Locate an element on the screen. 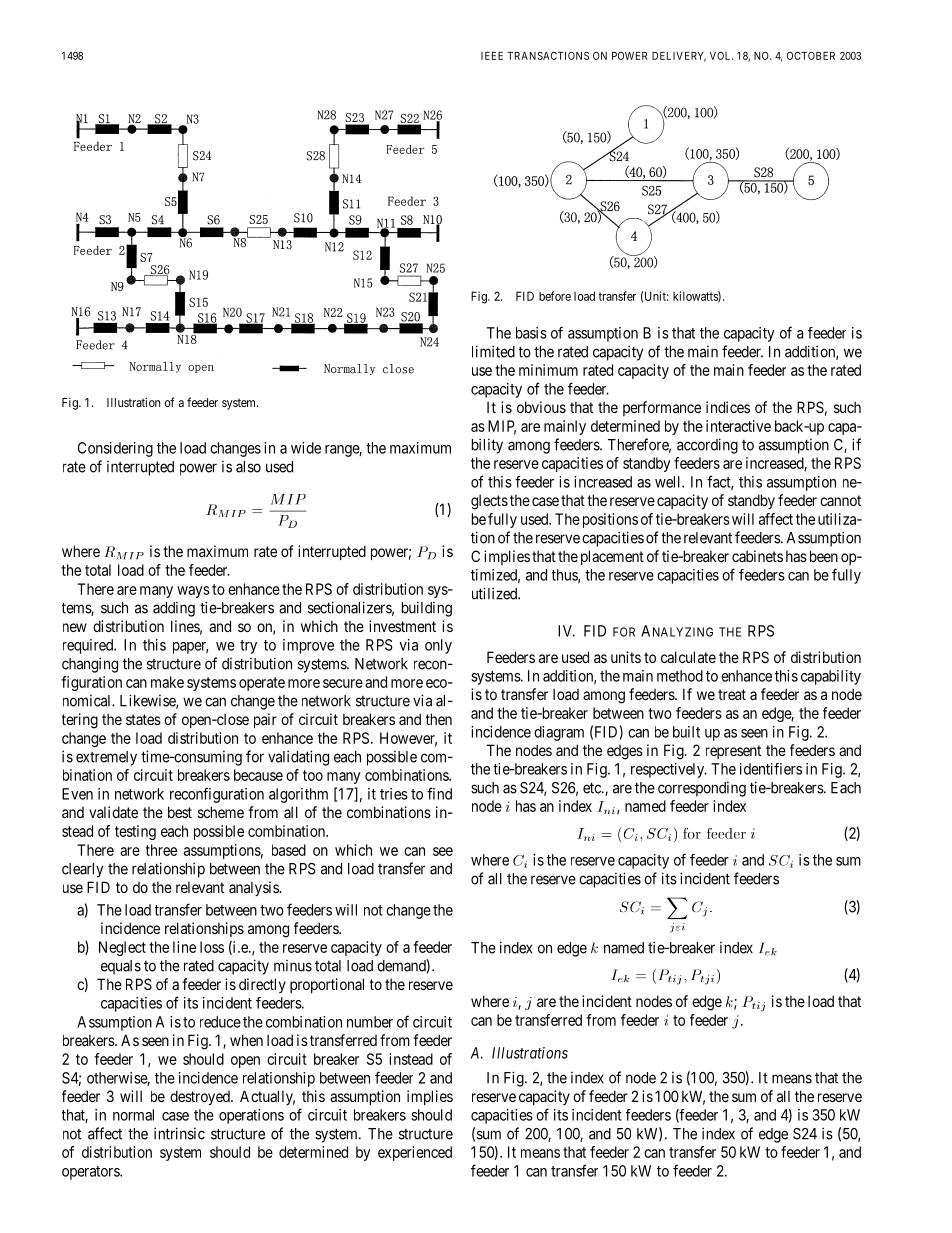 The width and height of the screenshot is (952, 1233). corresponding is located at coordinates (702, 789).
